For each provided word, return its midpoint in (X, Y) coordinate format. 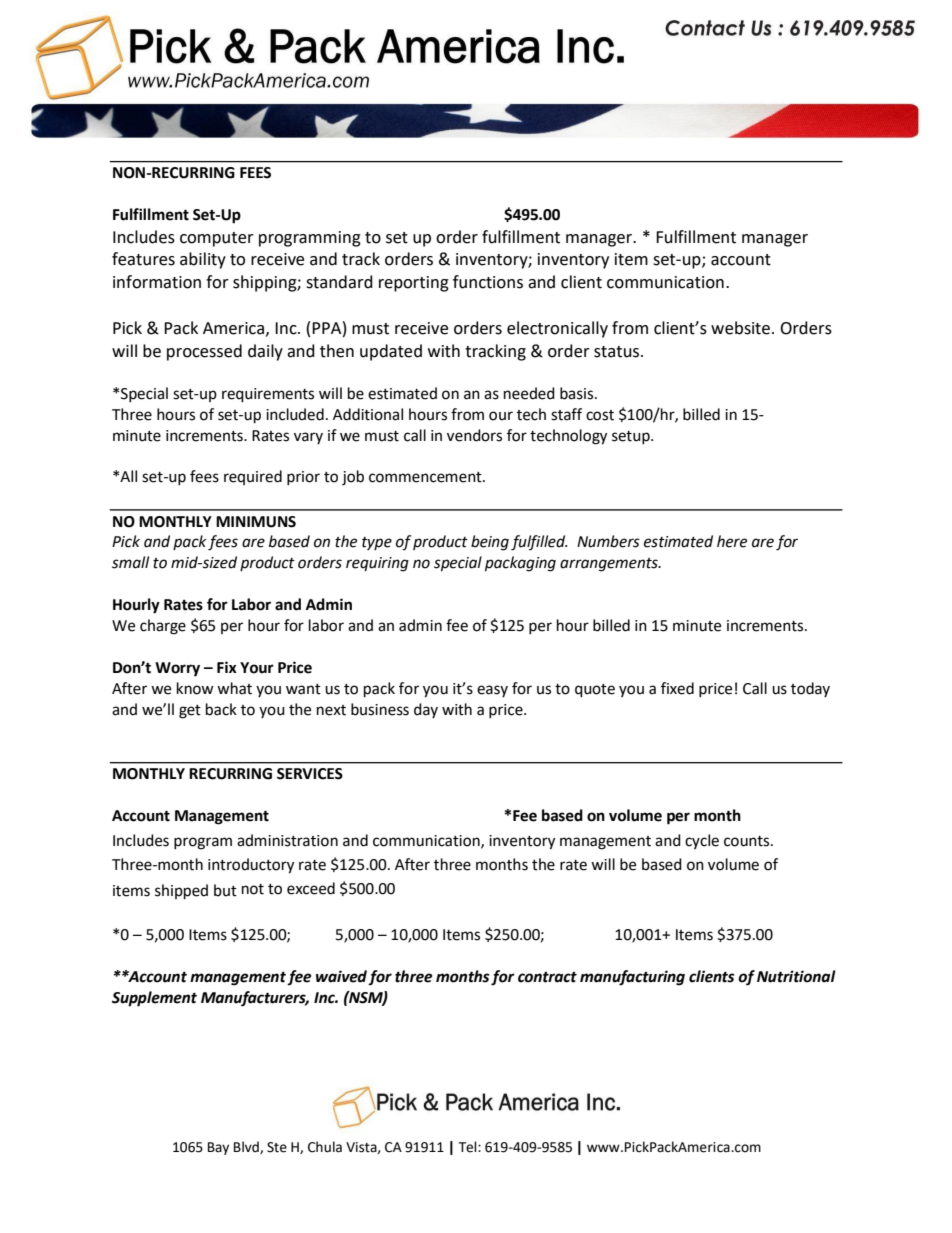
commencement (426, 477)
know (195, 688)
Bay (218, 1148)
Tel (468, 1147)
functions (488, 282)
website (740, 328)
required (253, 477)
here (732, 541)
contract (547, 977)
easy (492, 691)
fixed (677, 688)
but (225, 890)
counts (748, 841)
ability (203, 260)
